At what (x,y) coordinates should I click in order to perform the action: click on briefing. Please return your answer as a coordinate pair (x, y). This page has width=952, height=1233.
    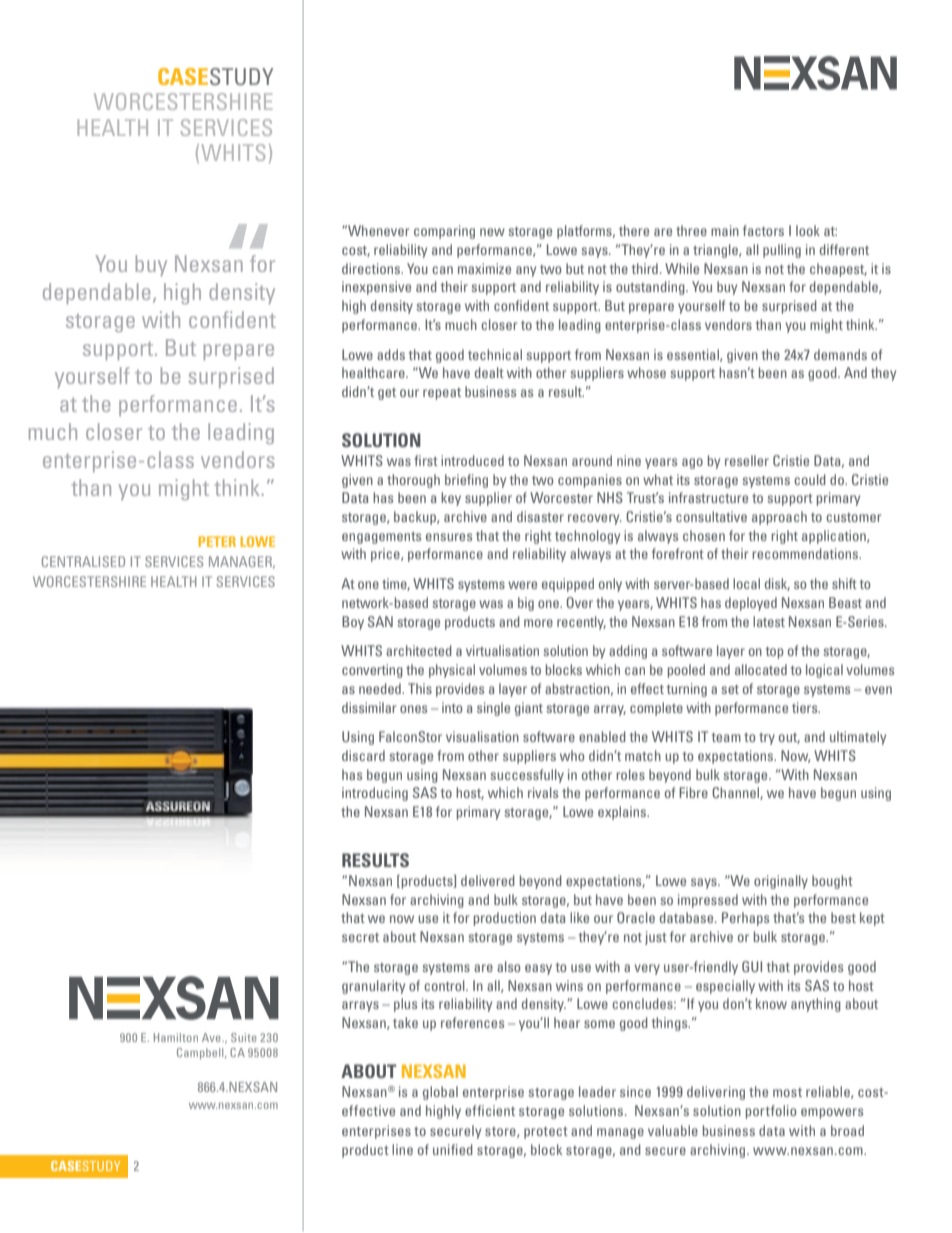
    Looking at the image, I should click on (466, 481).
